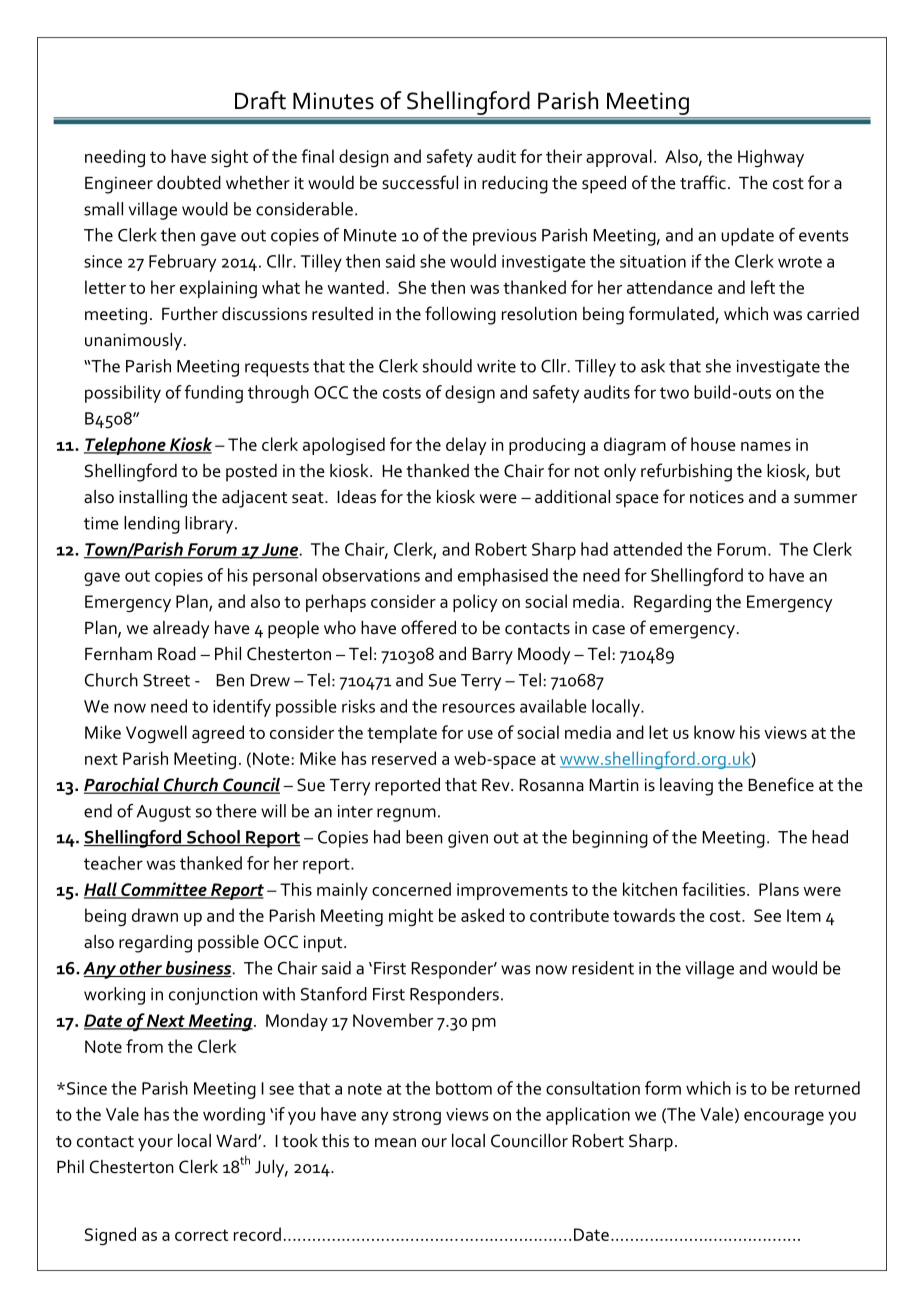  What do you see at coordinates (717, 497) in the image?
I see `notices` at bounding box center [717, 497].
